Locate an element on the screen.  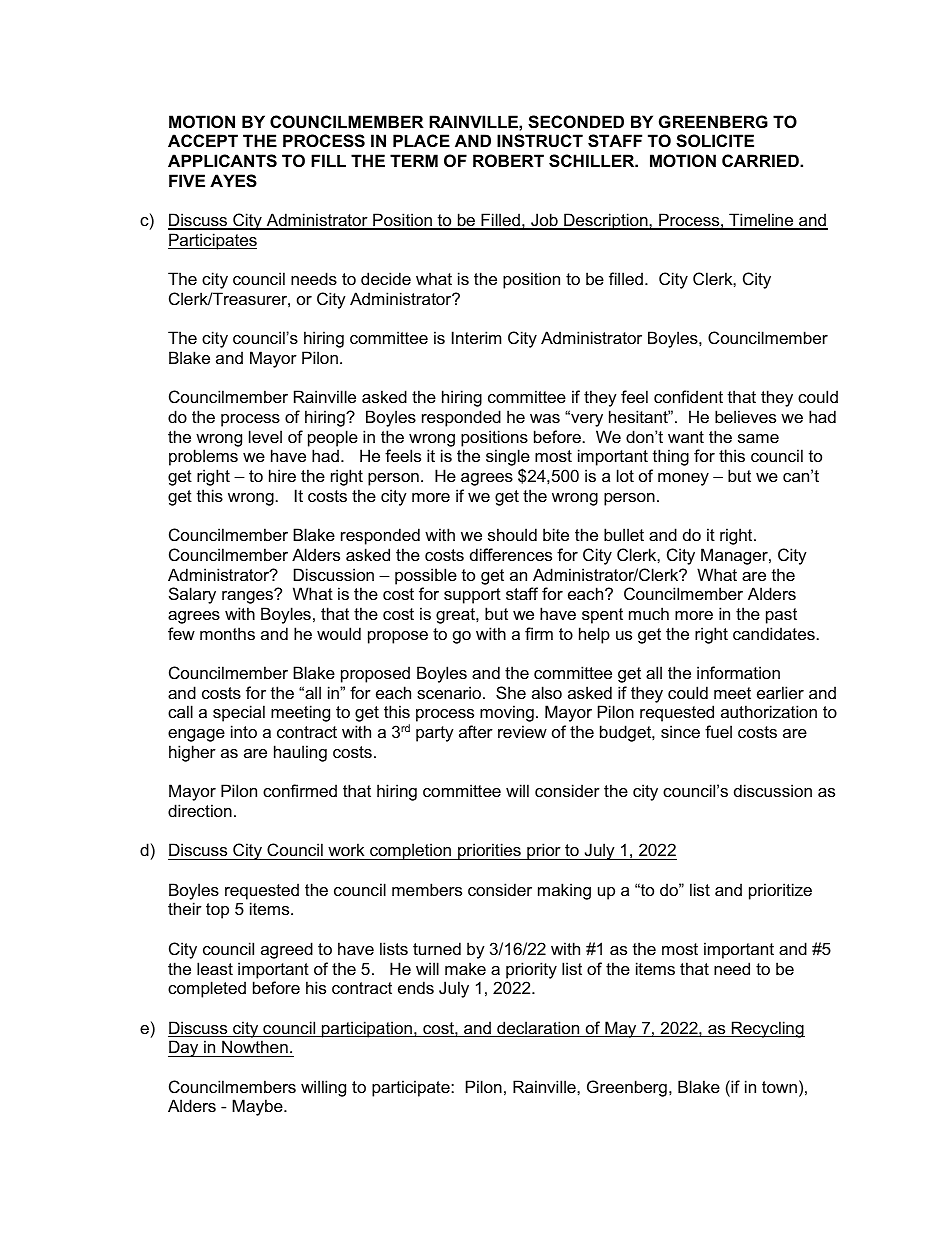
CARRIED is located at coordinates (761, 160).
